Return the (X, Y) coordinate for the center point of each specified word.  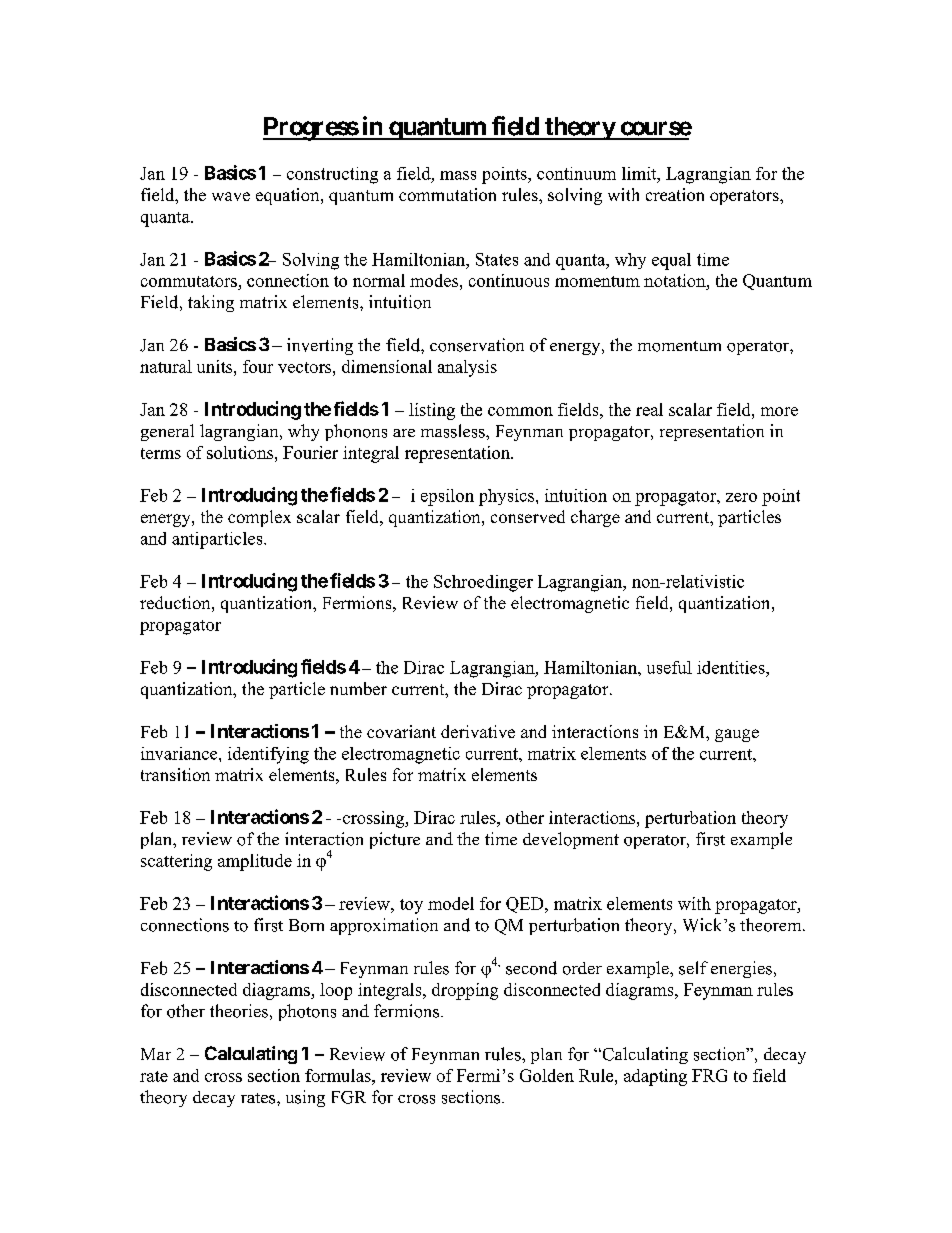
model (451, 903)
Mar (156, 1054)
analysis (467, 368)
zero (741, 497)
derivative (478, 731)
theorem (772, 925)
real (649, 409)
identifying (268, 755)
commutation (447, 194)
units (216, 366)
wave (231, 196)
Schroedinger (483, 583)
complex (259, 518)
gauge (737, 735)
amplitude (255, 862)
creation (675, 194)
